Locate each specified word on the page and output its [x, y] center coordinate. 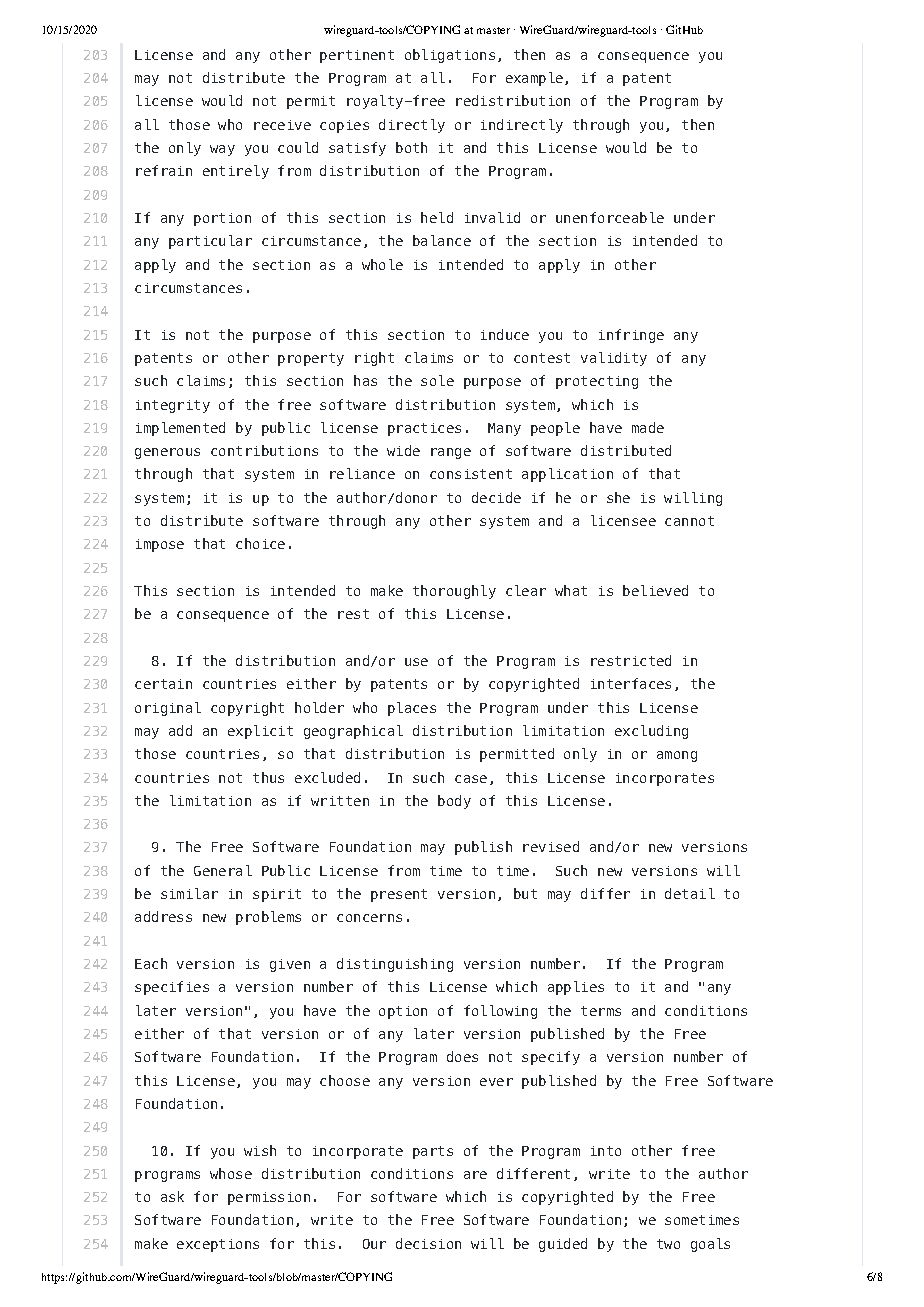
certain [163, 684]
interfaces [631, 683]
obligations [450, 56]
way [222, 150]
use [416, 662]
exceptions [218, 1245]
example [534, 79]
